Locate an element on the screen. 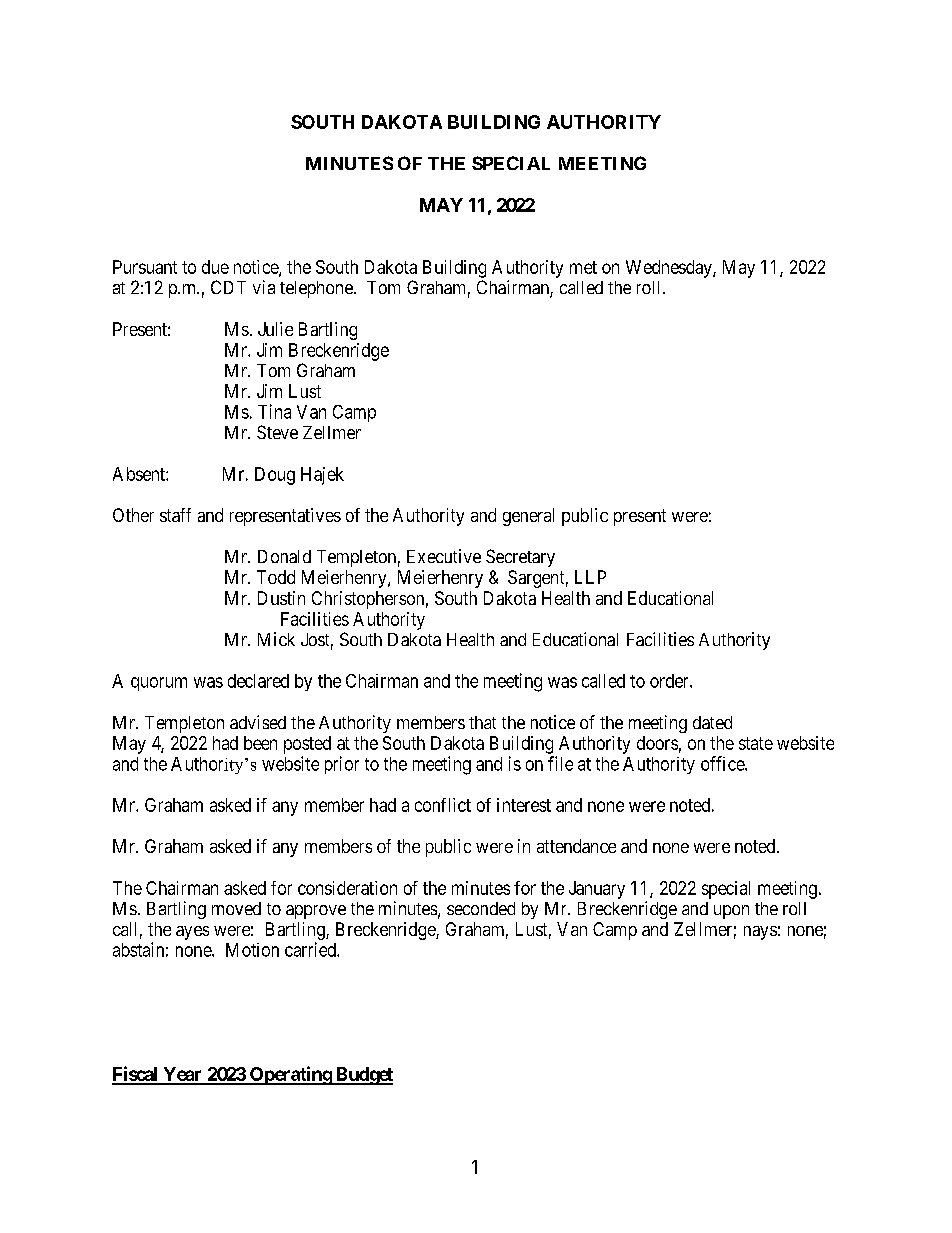  nays is located at coordinates (760, 933).
